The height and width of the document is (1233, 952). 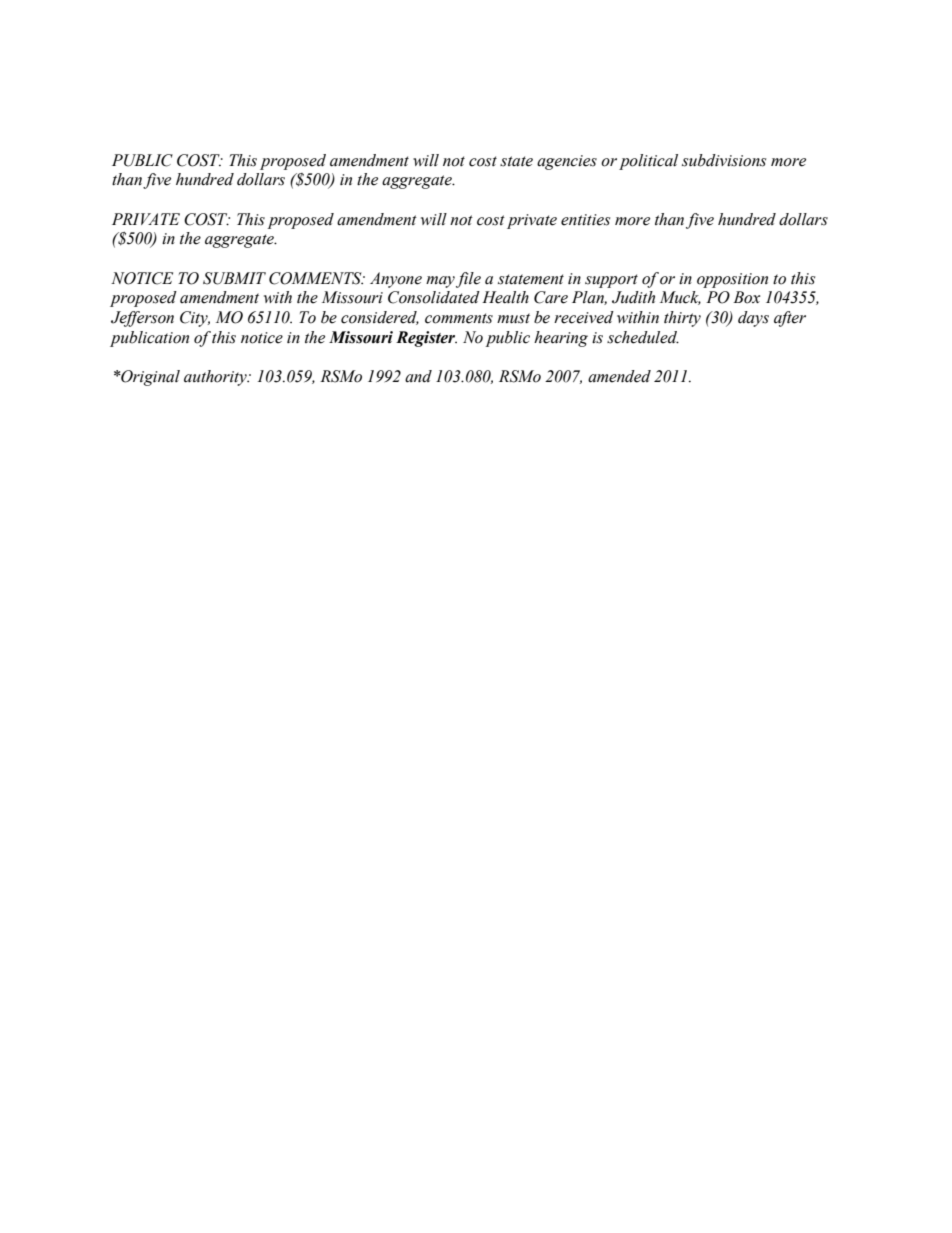 I want to click on SUBMIT, so click(x=234, y=278).
